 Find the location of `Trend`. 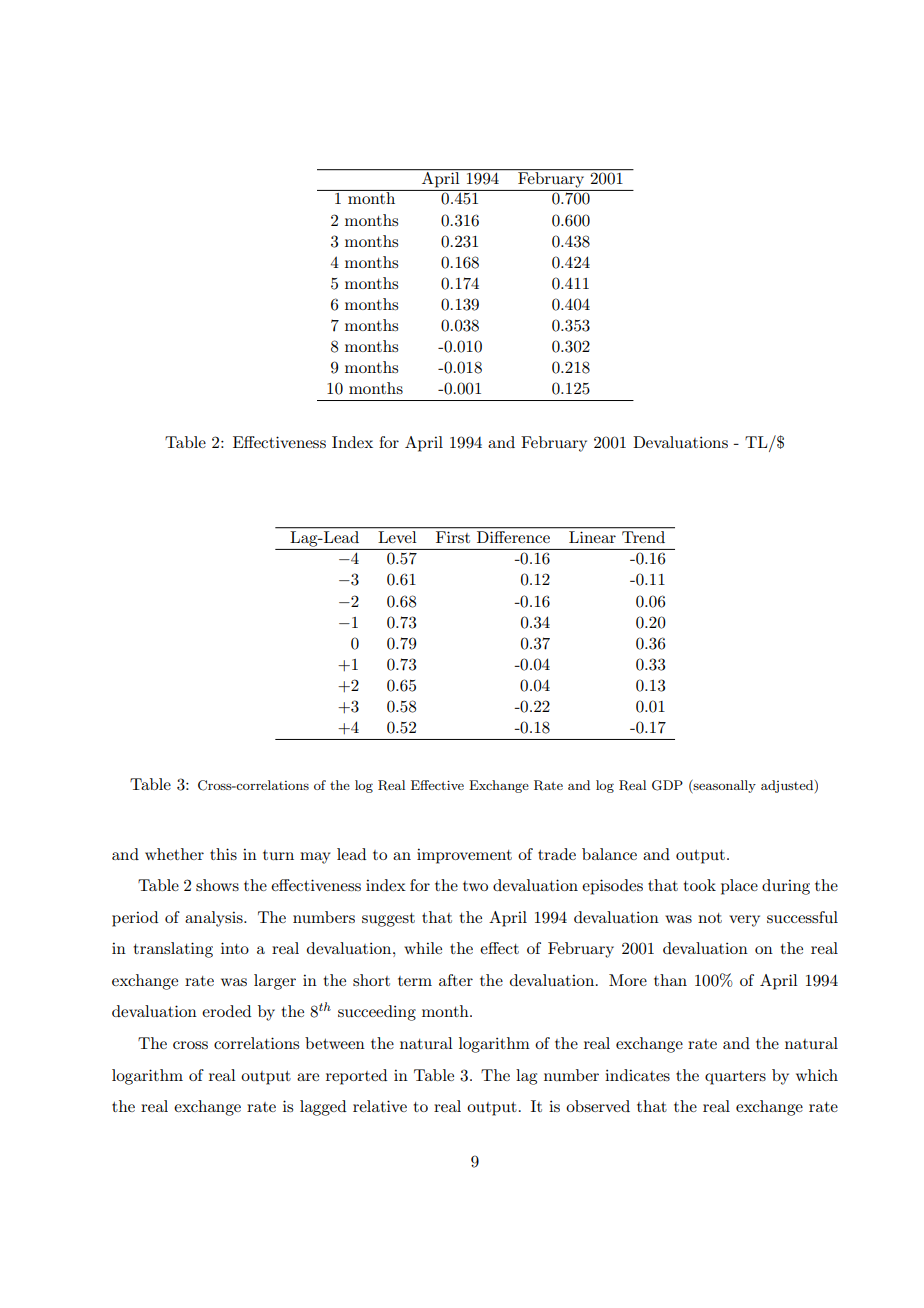

Trend is located at coordinates (643, 537).
